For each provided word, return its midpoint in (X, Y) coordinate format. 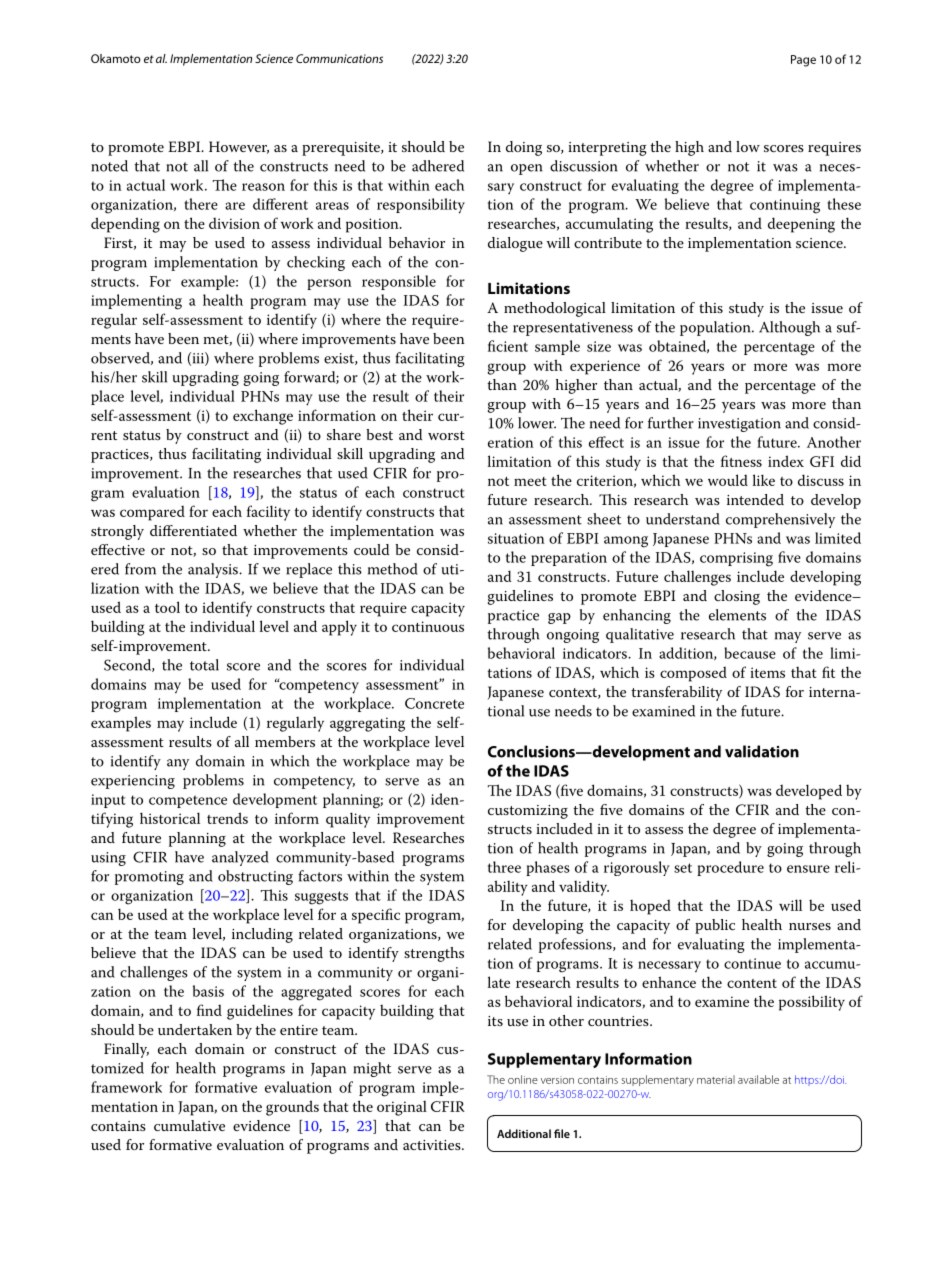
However (239, 147)
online (523, 1079)
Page (803, 61)
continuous (428, 626)
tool (167, 607)
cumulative (189, 1125)
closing (737, 597)
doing (524, 148)
